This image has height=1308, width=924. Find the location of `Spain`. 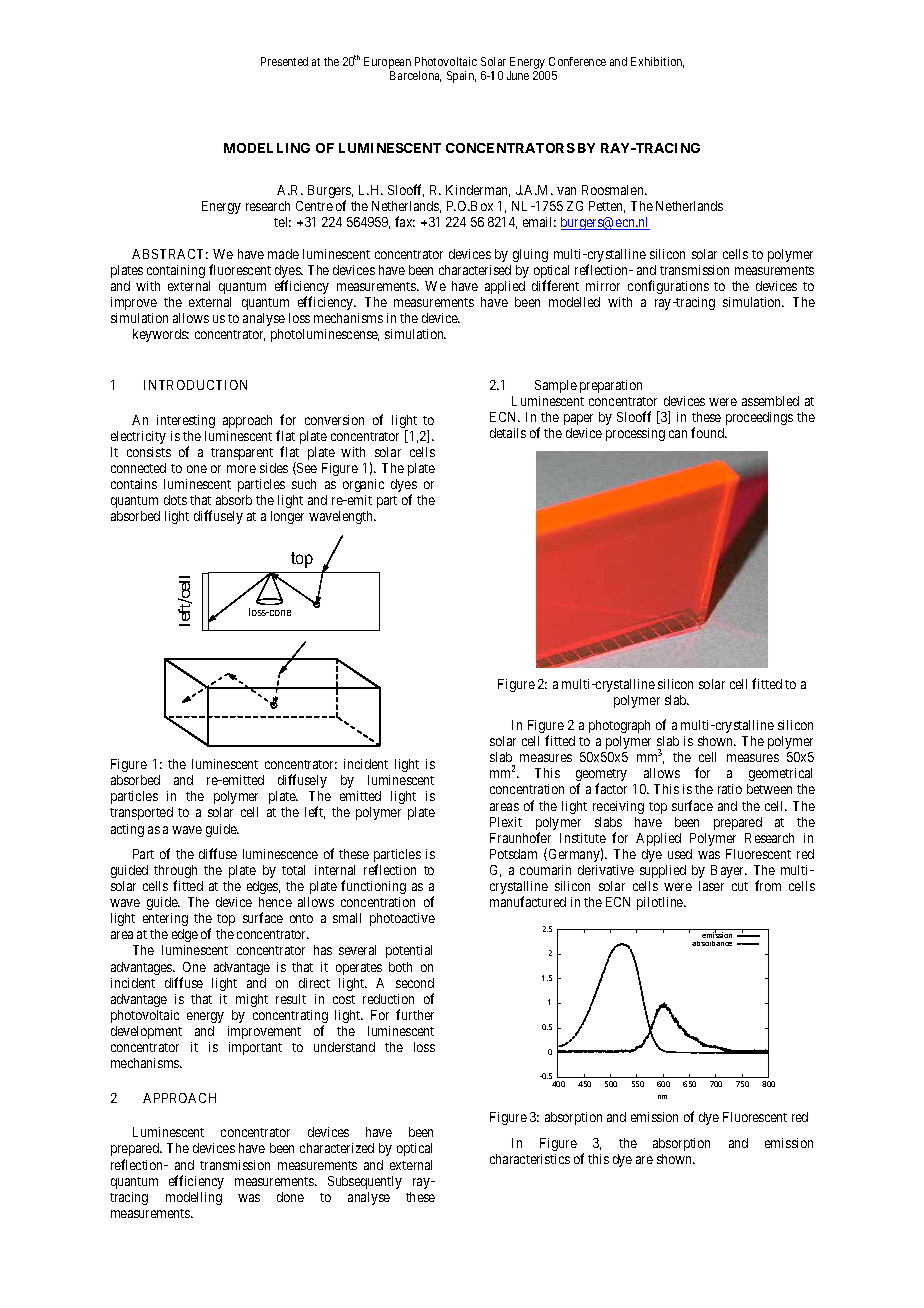

Spain is located at coordinates (461, 77).
